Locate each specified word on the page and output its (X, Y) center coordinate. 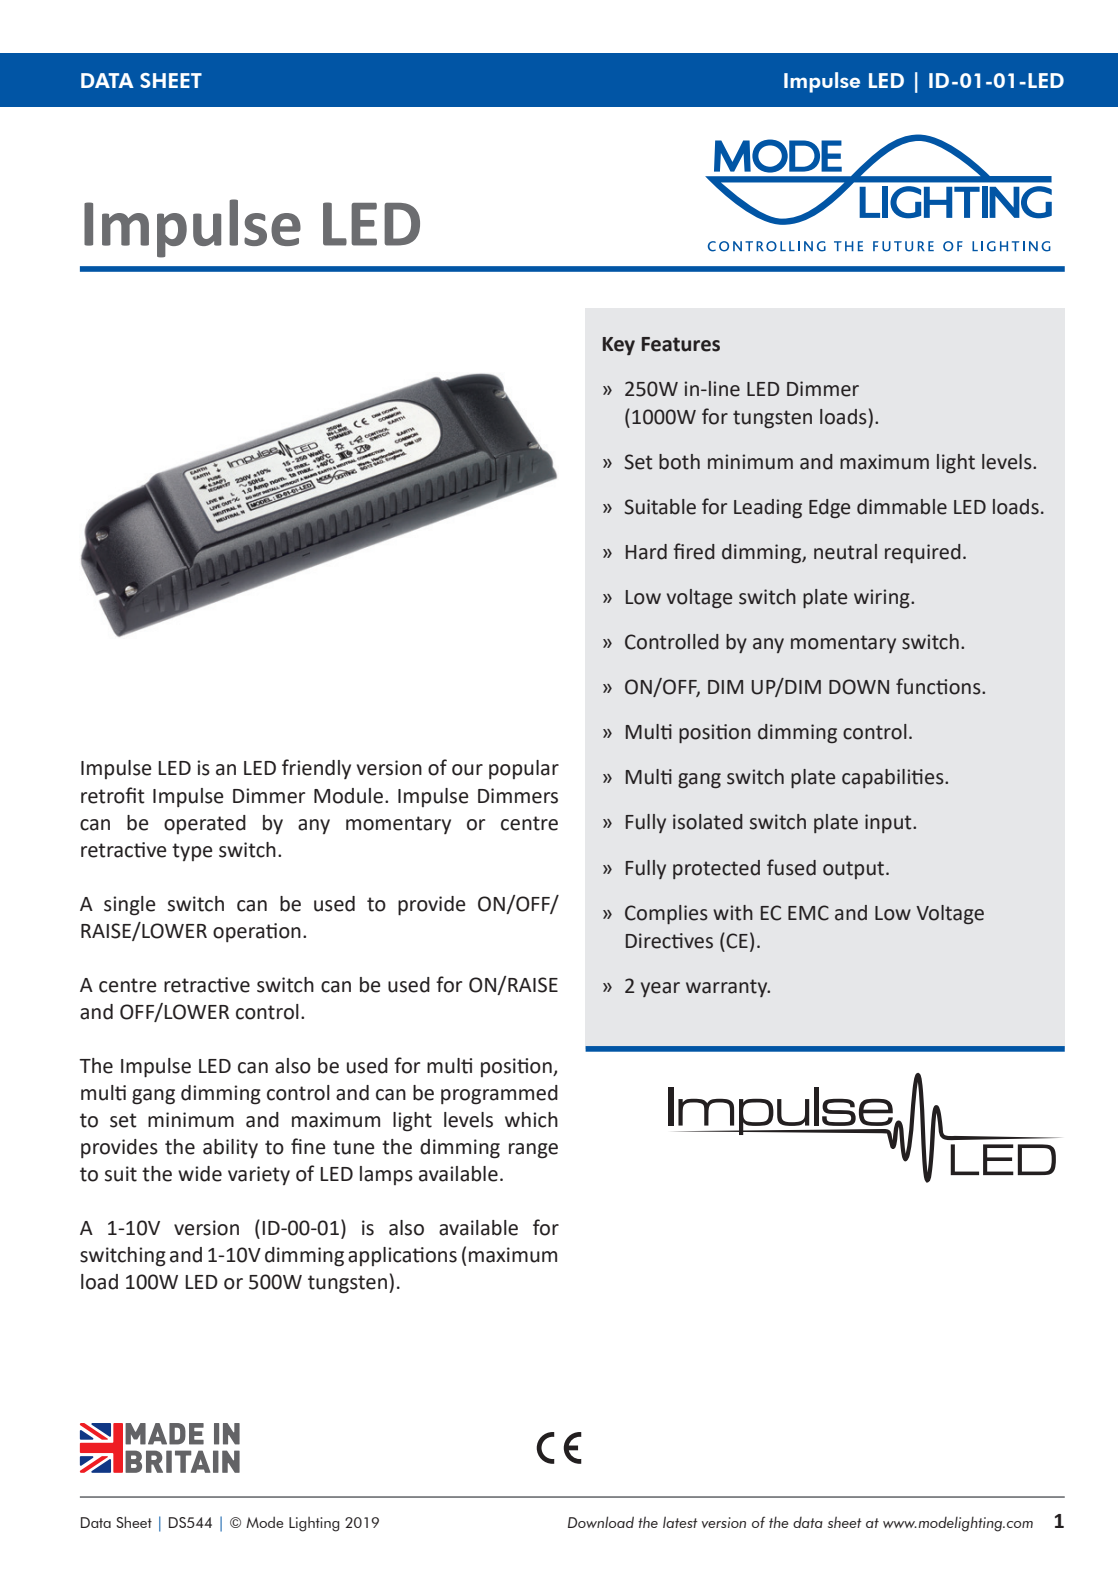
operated (205, 824)
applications (402, 1256)
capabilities (894, 778)
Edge (829, 508)
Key (619, 346)
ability (230, 1148)
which (531, 1120)
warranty (728, 988)
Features (681, 344)
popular (524, 769)
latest (680, 1522)
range (533, 1151)
